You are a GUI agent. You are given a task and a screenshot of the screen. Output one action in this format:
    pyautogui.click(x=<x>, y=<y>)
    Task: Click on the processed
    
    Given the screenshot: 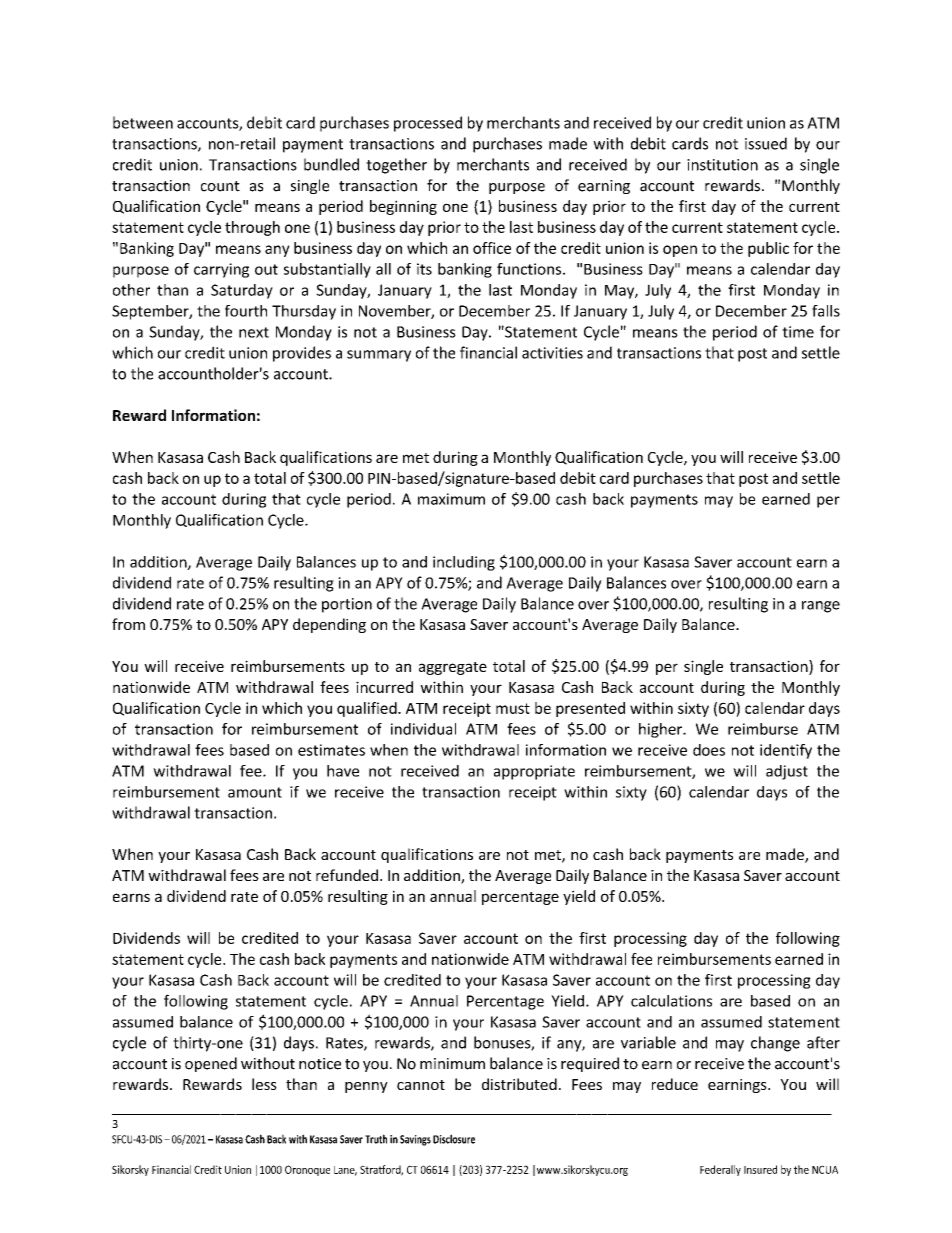 What is the action you would take?
    pyautogui.click(x=428, y=124)
